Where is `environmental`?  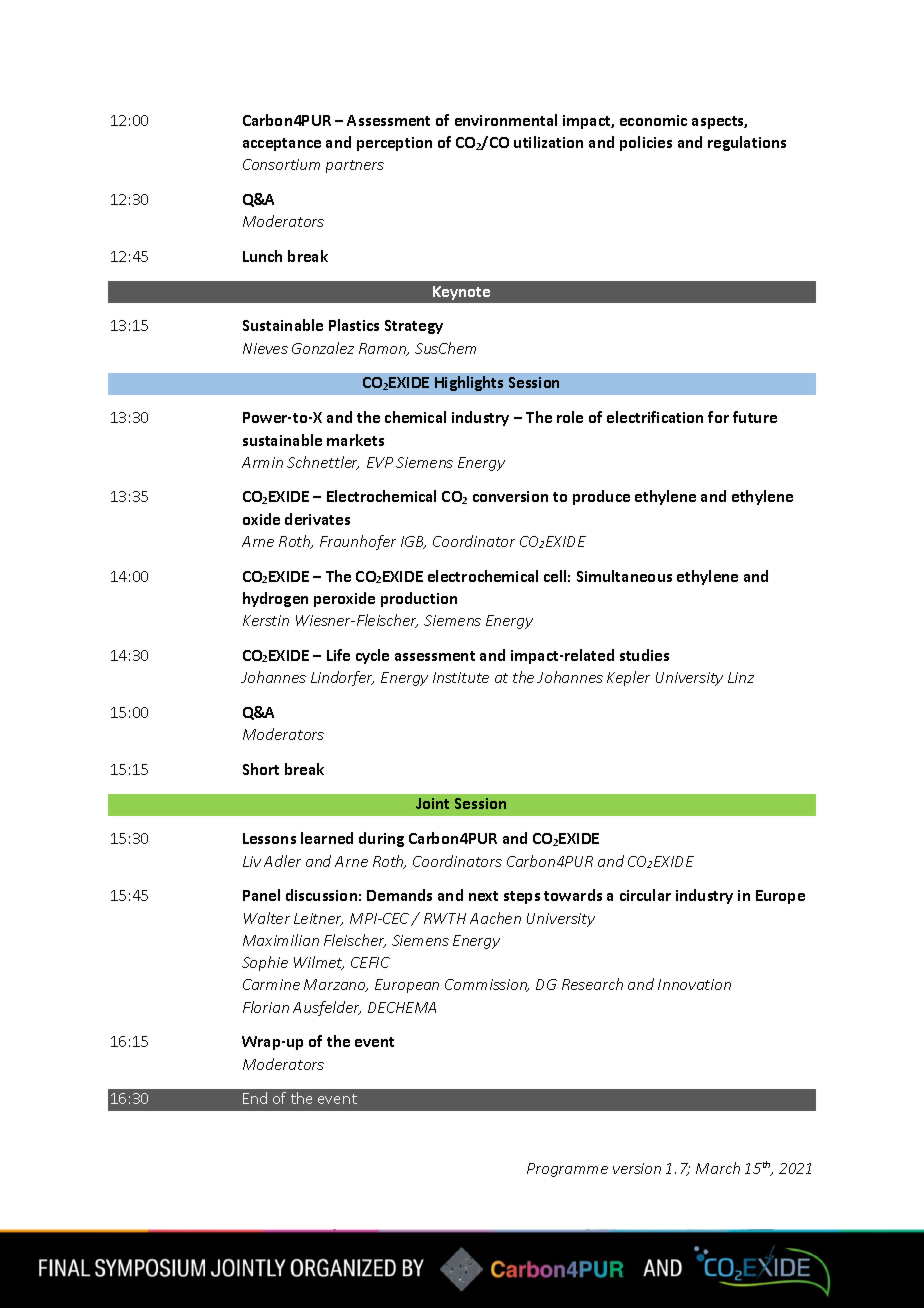
environmental is located at coordinates (506, 120).
